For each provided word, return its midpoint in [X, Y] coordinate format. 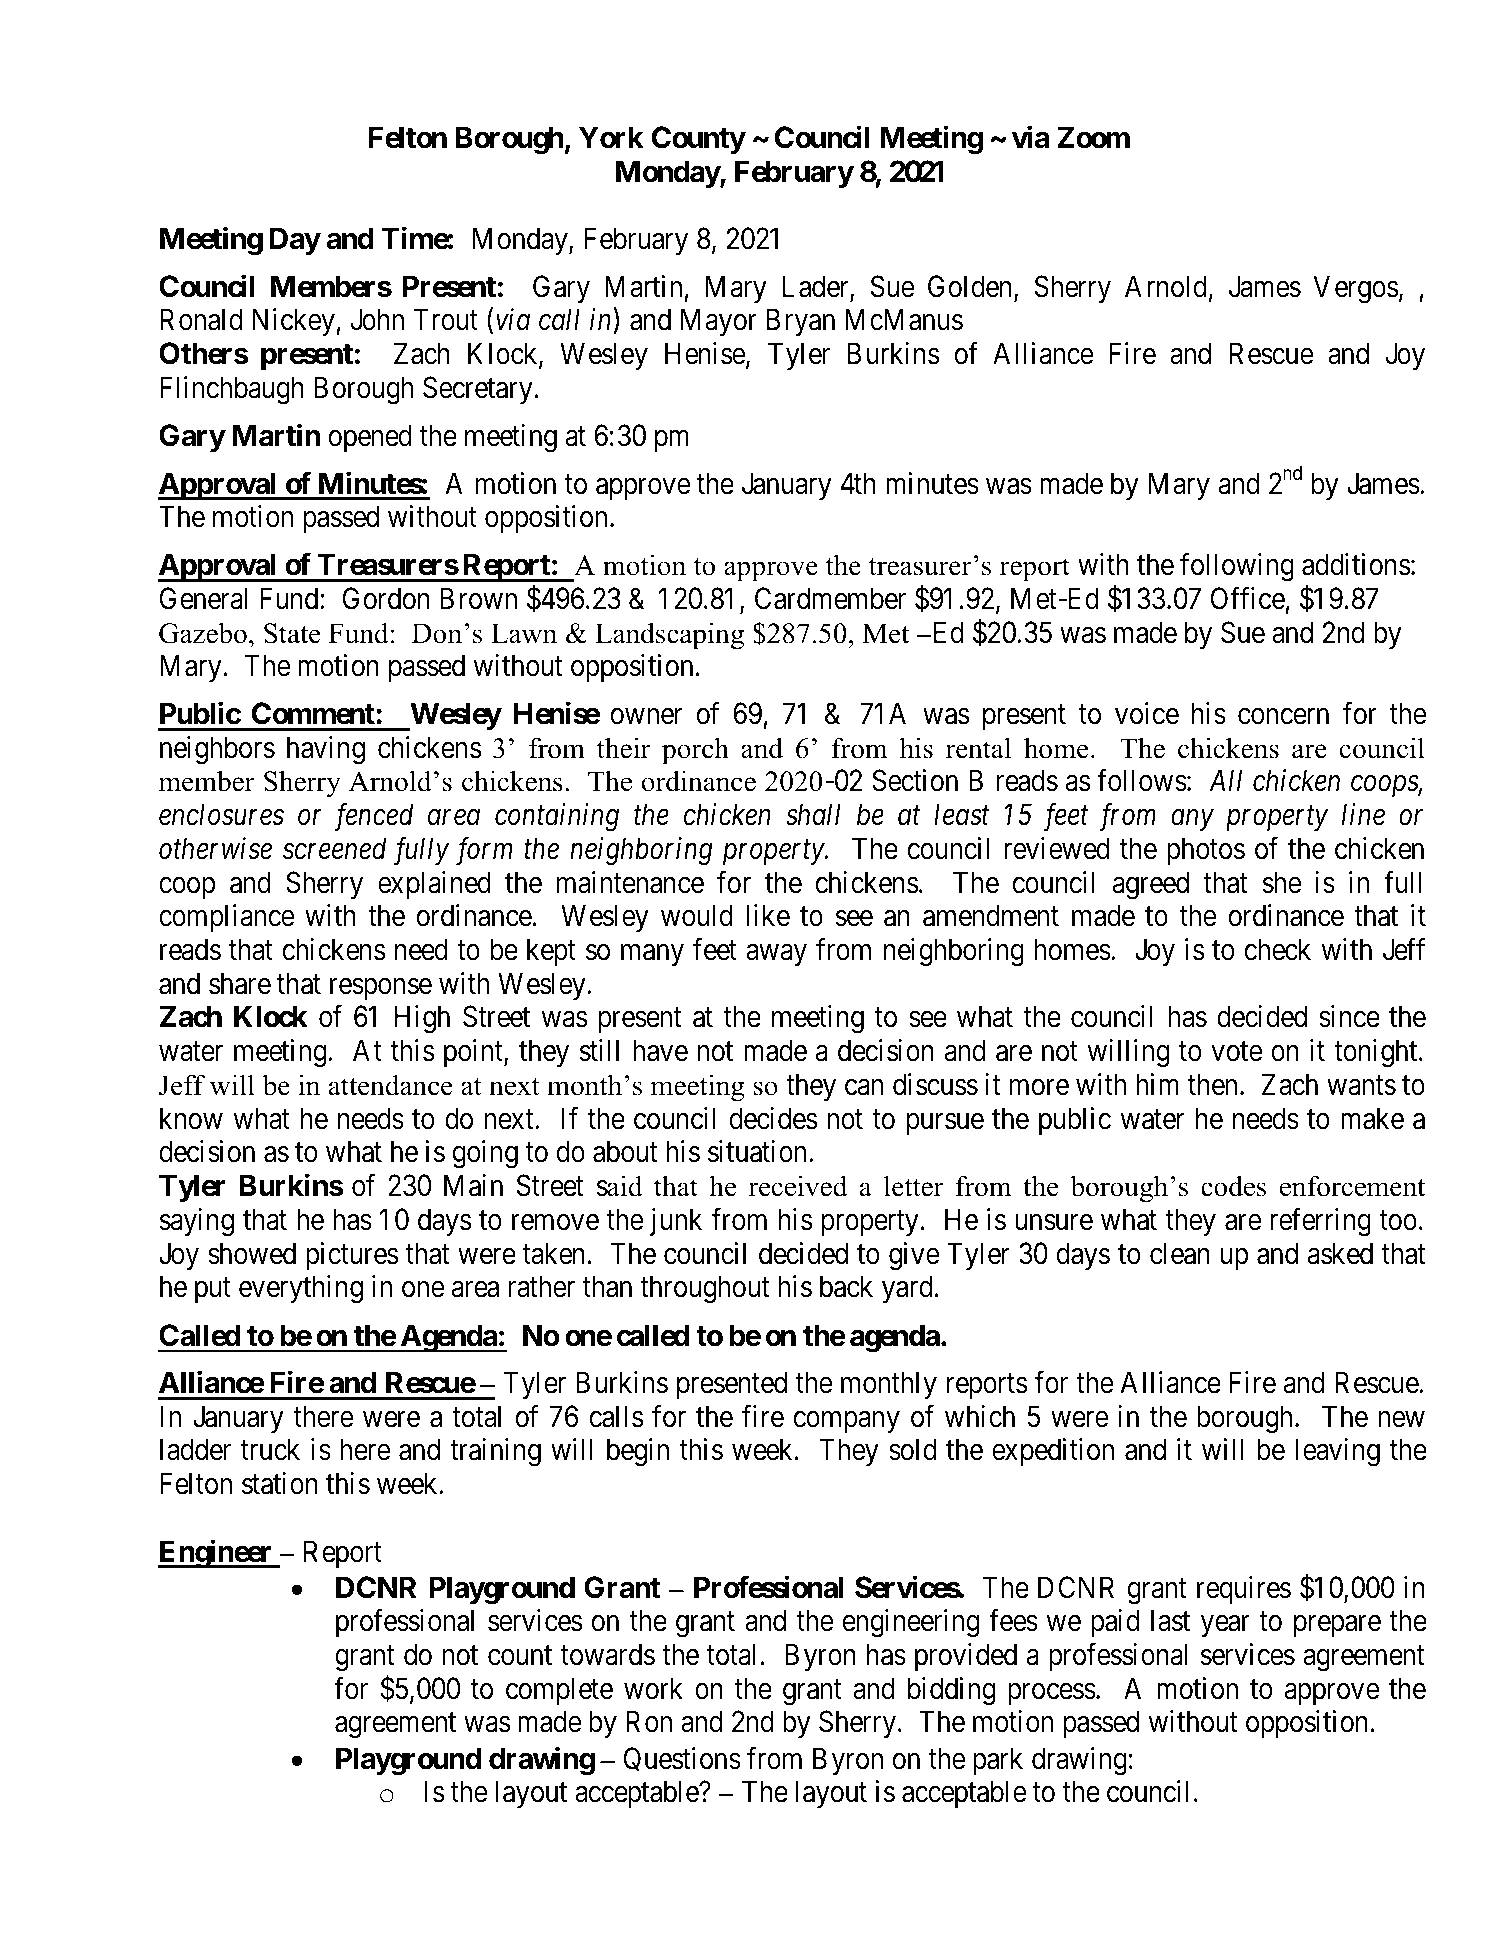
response [381, 989]
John [377, 319]
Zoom [1093, 137]
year [1225, 1626]
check [1278, 949]
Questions [682, 1759]
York [611, 137]
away [776, 955]
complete [559, 1691]
